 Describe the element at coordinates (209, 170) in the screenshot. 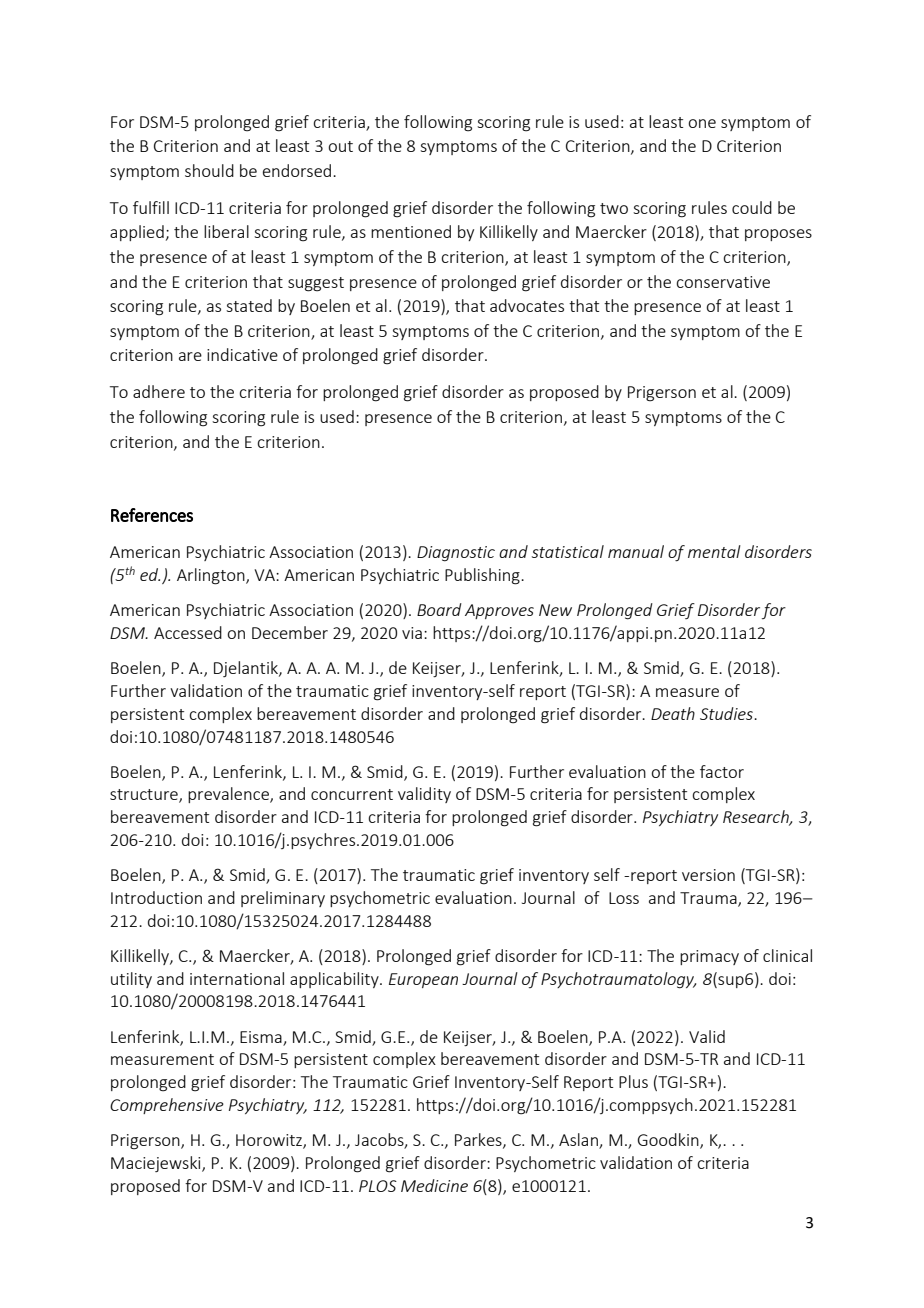

I see `should` at that location.
